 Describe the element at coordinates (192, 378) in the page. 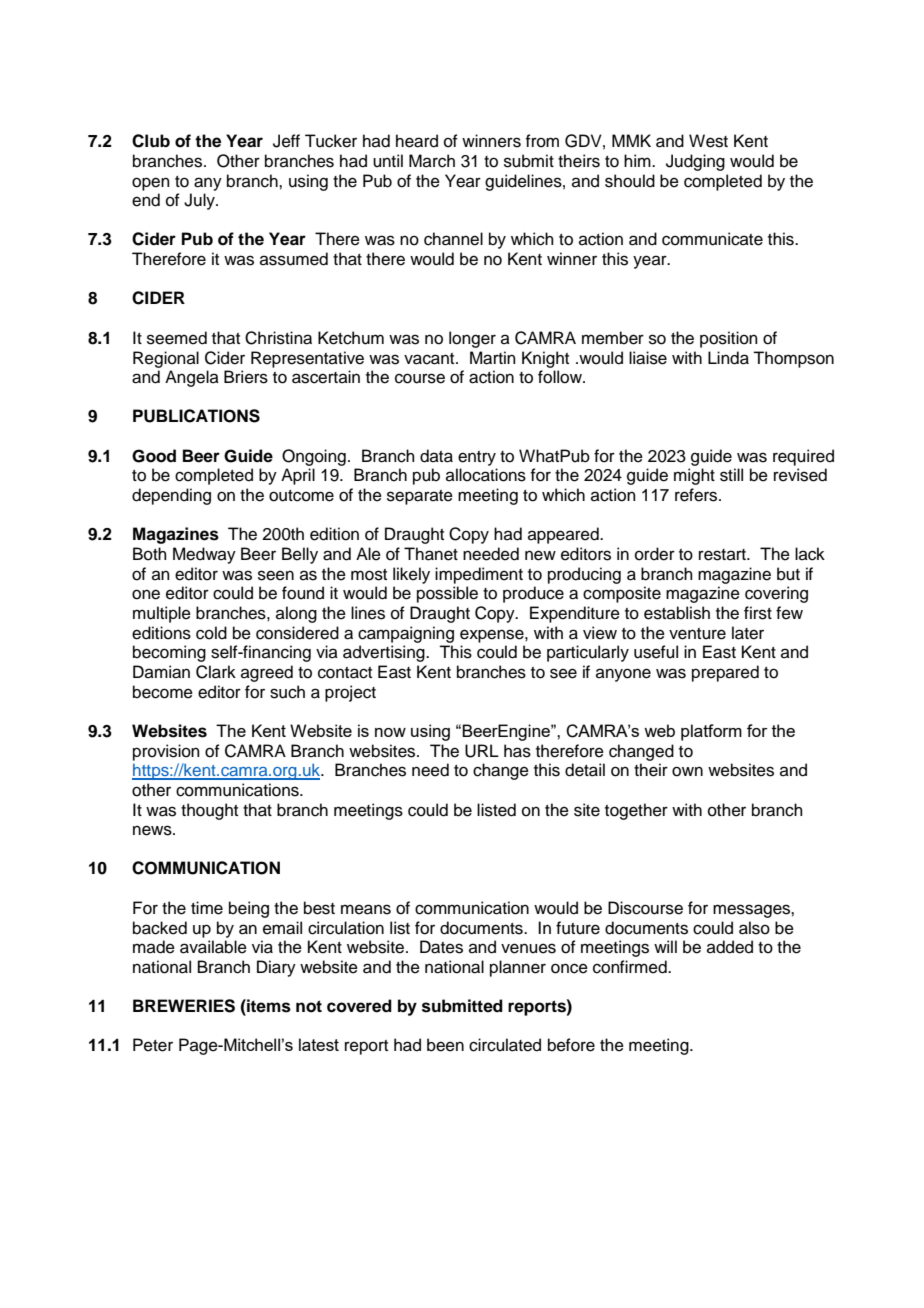

I see `Angela` at that location.
